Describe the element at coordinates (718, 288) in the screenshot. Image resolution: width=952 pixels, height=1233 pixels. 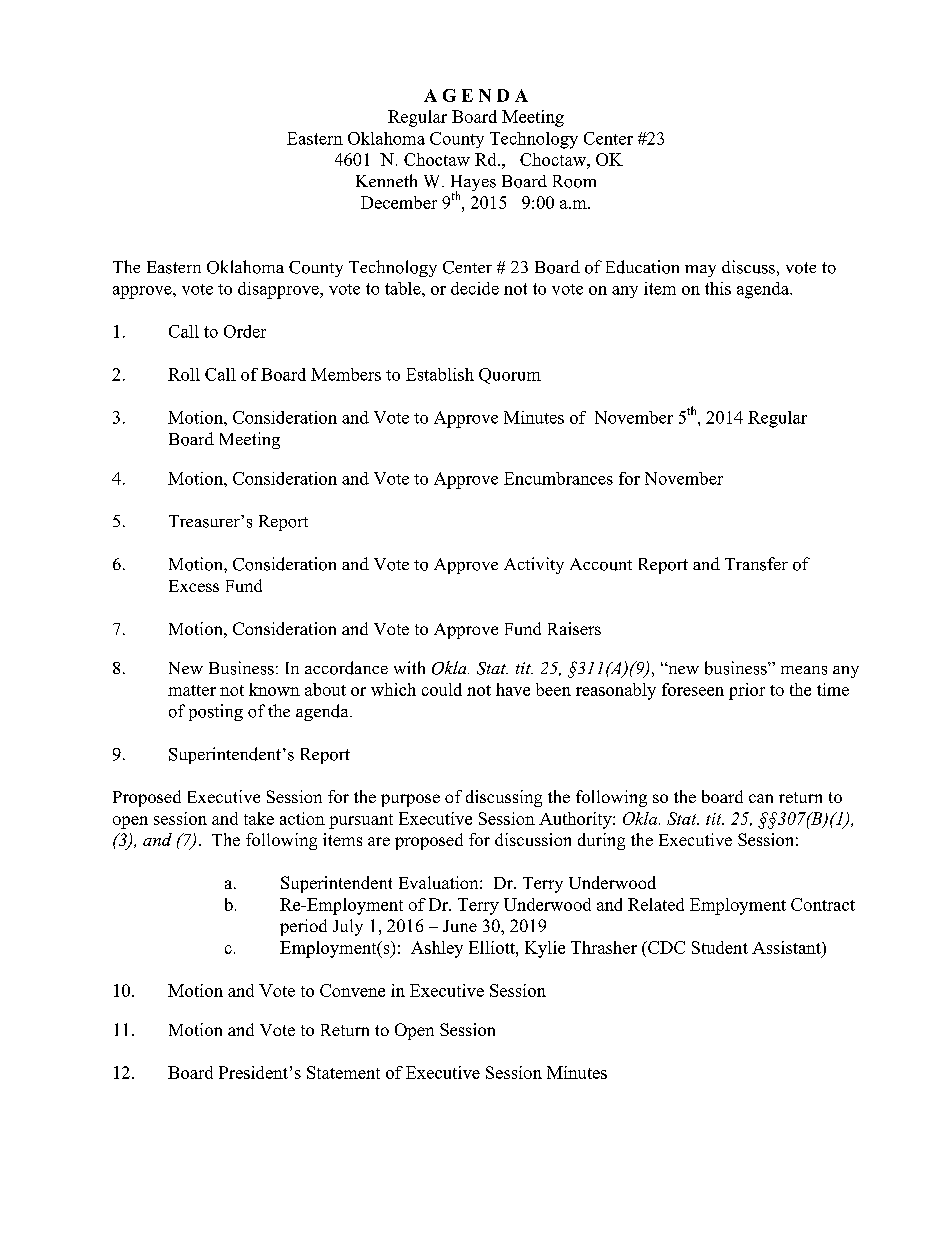
I see `this` at that location.
